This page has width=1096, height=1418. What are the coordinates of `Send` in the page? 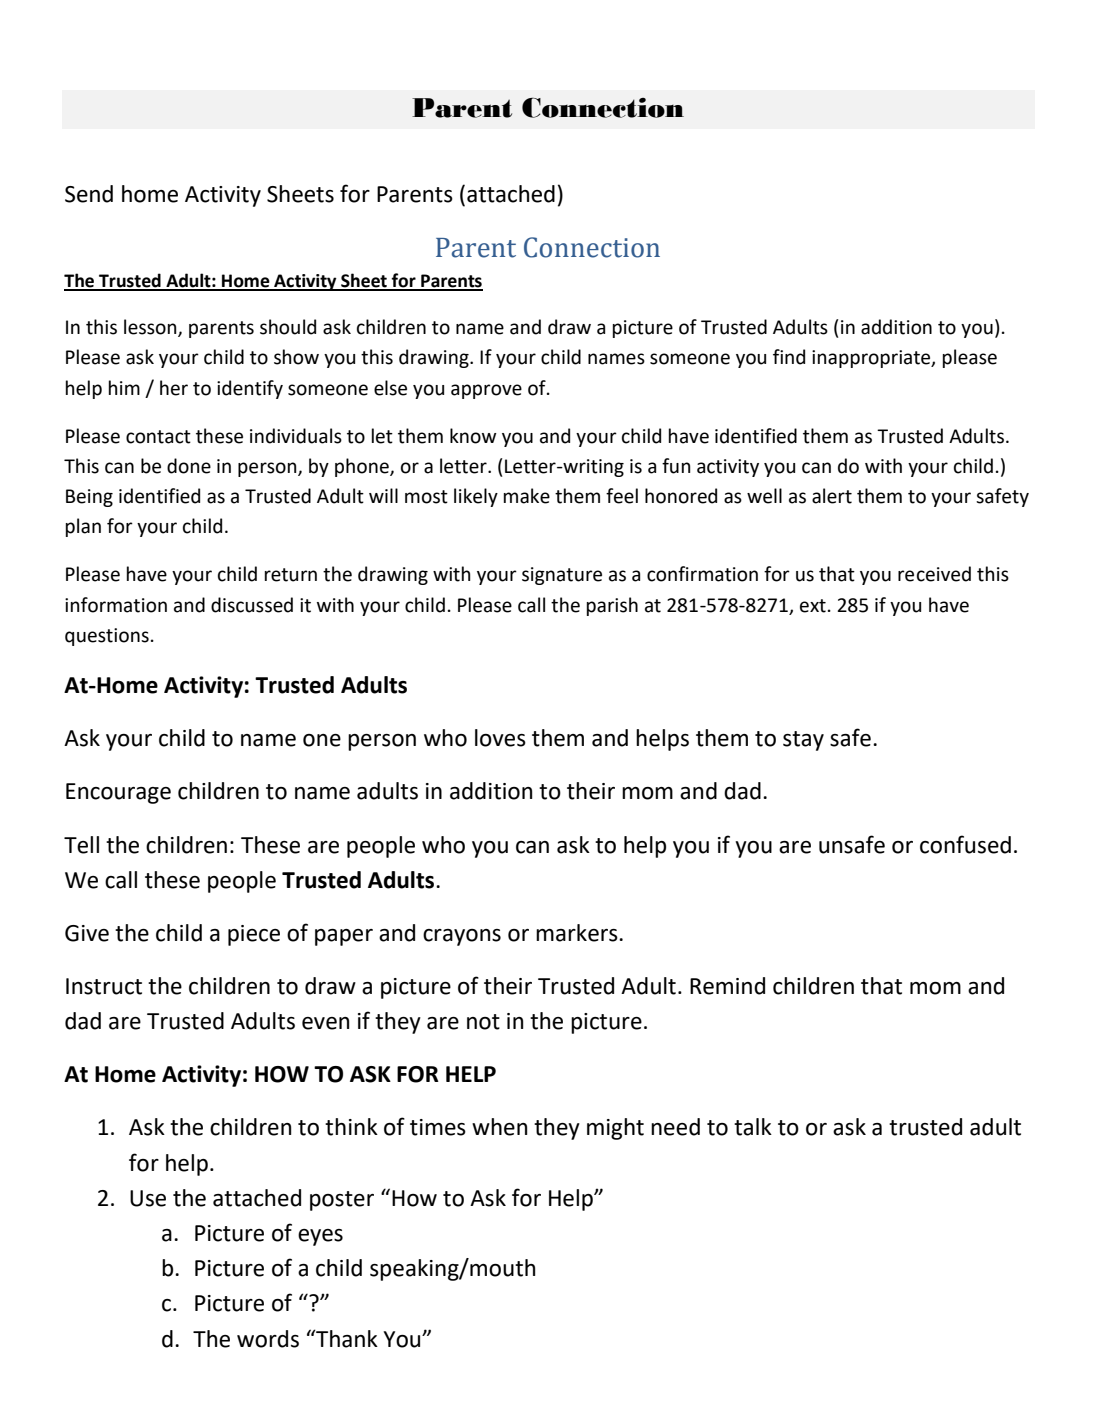 It's located at (89, 194).
